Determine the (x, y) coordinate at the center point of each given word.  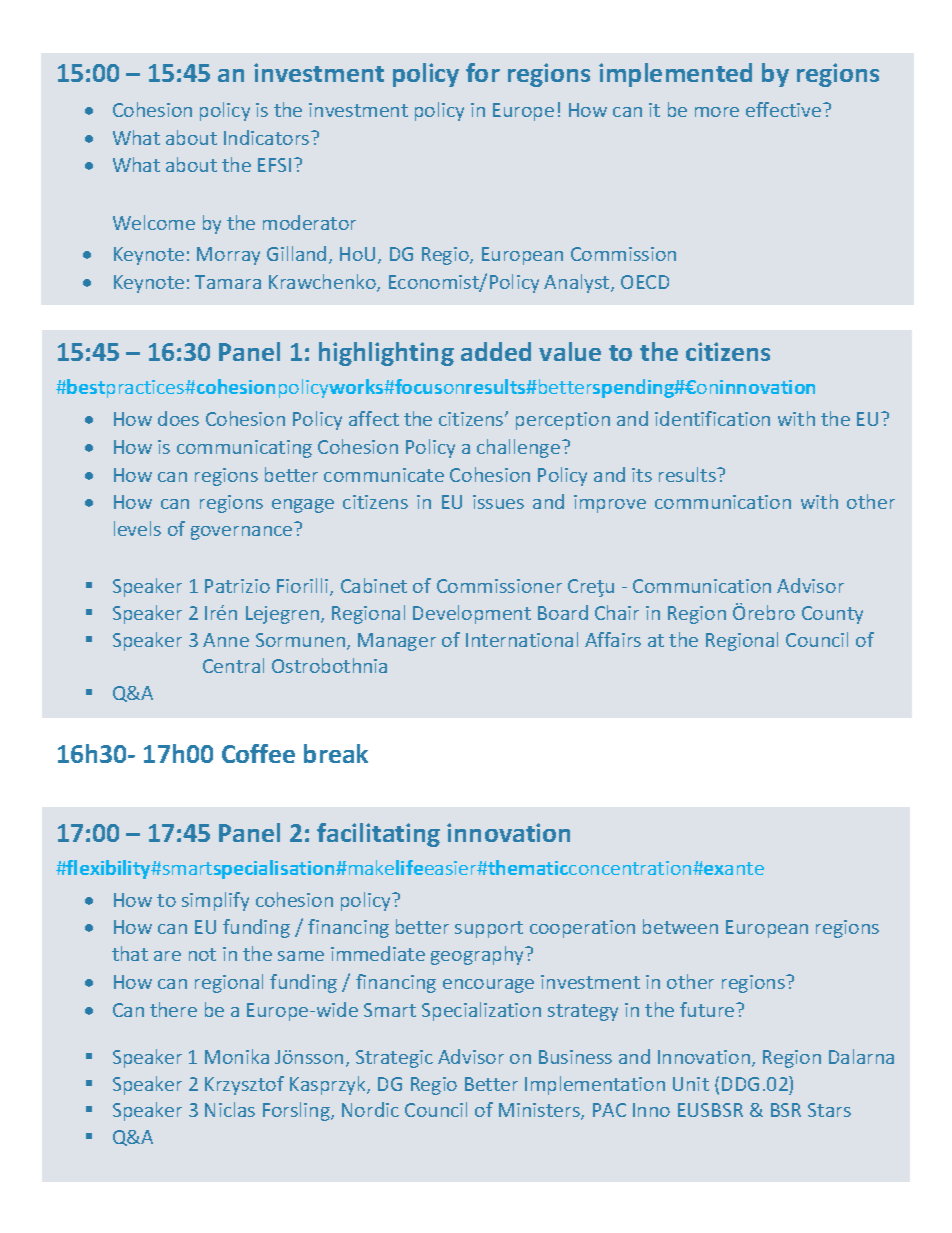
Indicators (268, 137)
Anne (226, 640)
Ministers (540, 1111)
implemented (675, 75)
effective (785, 109)
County (832, 615)
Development (472, 614)
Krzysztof (244, 1085)
